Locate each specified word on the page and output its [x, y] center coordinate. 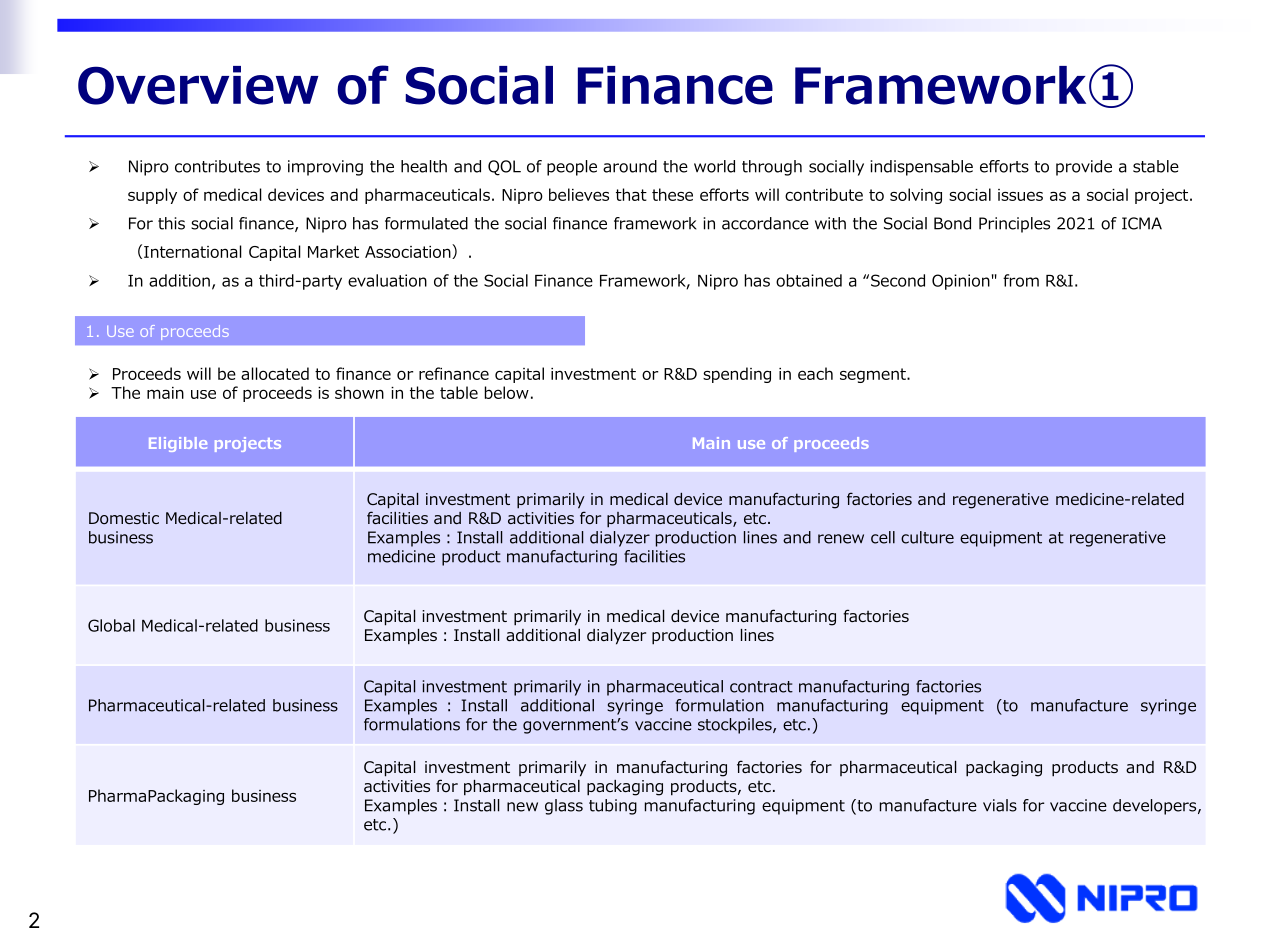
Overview [198, 85]
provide [1084, 168]
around [630, 166]
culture [927, 537]
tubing [613, 807]
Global [111, 625]
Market [333, 251]
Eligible [178, 444]
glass [564, 807]
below [507, 392]
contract [761, 687]
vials [1000, 805]
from [1021, 280]
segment [874, 375]
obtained [809, 280]
